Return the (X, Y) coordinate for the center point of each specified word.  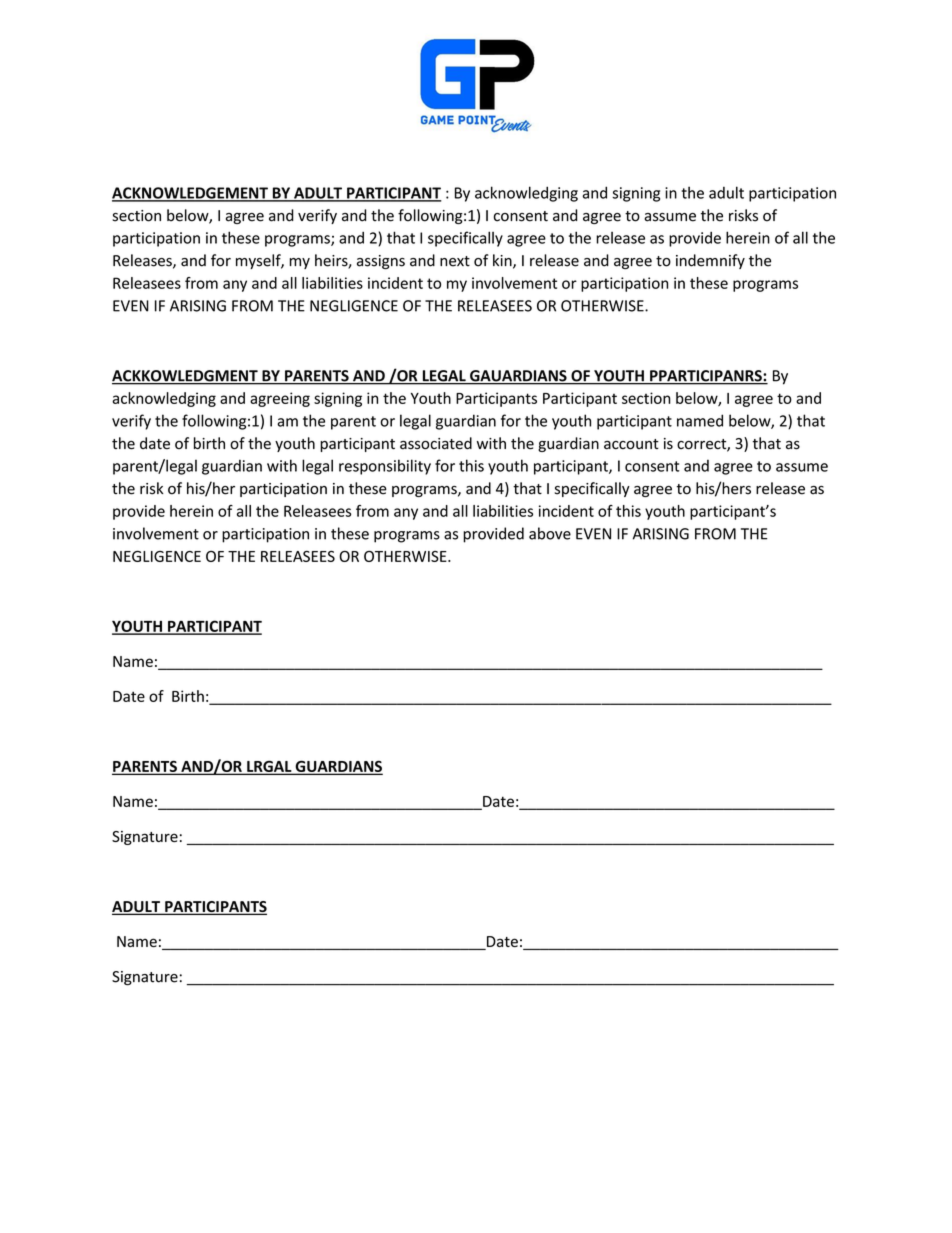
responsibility (385, 467)
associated (436, 443)
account (631, 444)
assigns (381, 262)
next (455, 261)
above (550, 533)
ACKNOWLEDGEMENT (191, 194)
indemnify (710, 261)
